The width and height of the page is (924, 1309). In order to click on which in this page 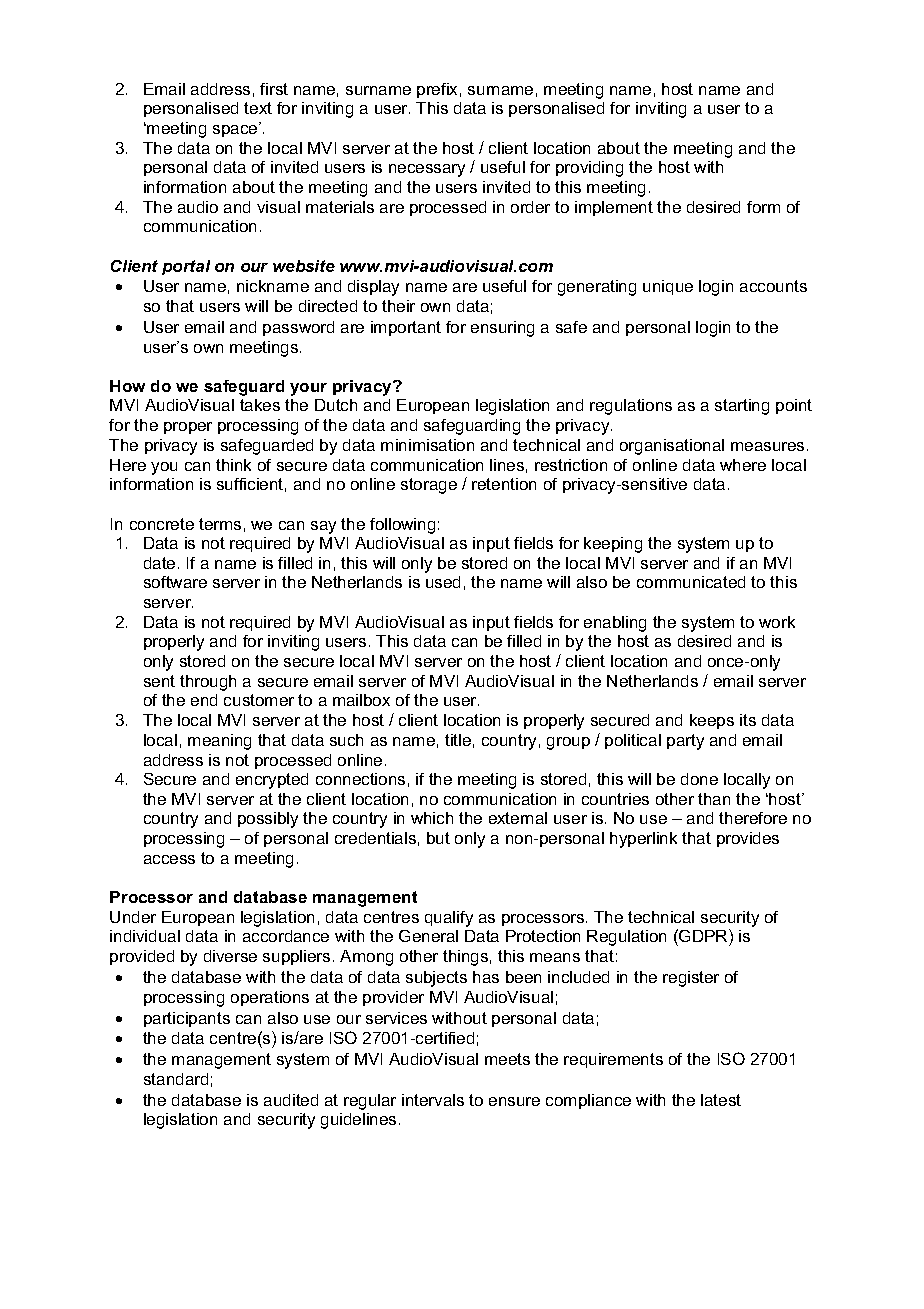, I will do `click(432, 818)`.
